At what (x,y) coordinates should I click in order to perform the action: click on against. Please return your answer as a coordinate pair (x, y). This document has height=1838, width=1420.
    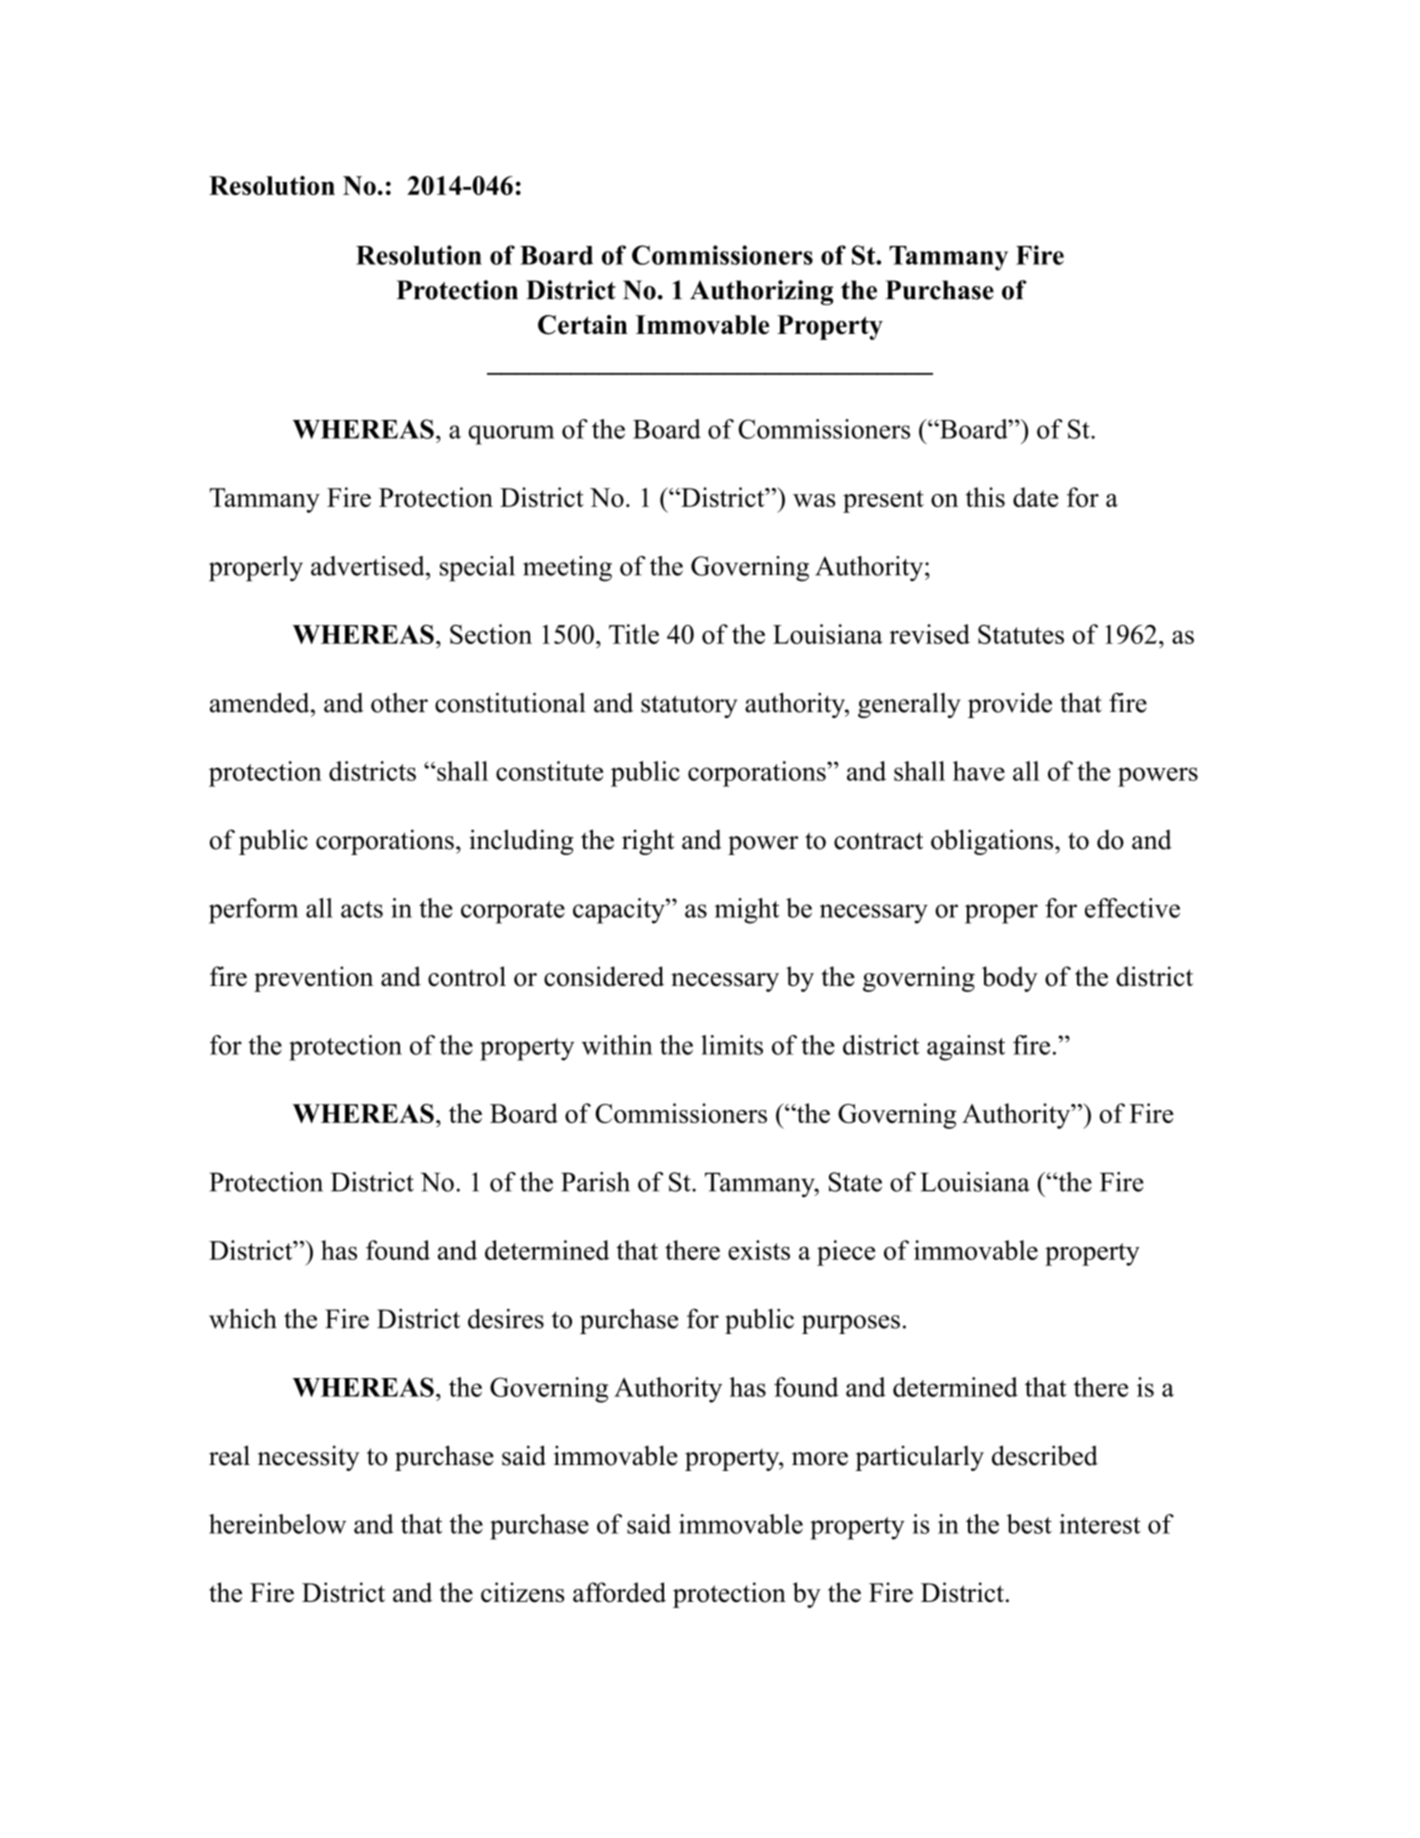
    Looking at the image, I should click on (966, 1048).
